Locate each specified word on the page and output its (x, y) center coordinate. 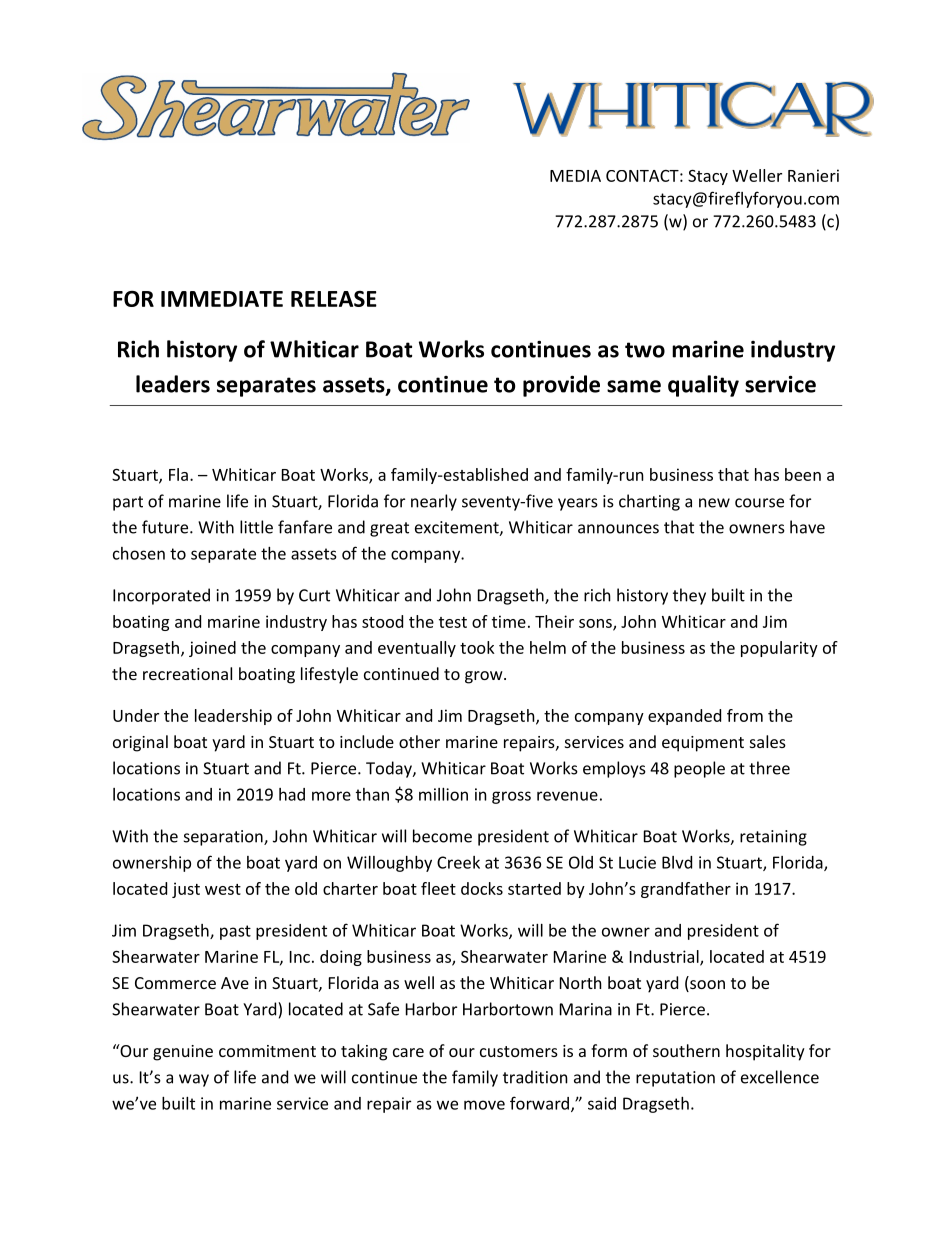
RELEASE (334, 298)
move (484, 1105)
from (745, 715)
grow (485, 677)
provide (561, 386)
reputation (675, 1079)
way (194, 1080)
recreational (187, 673)
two (645, 350)
